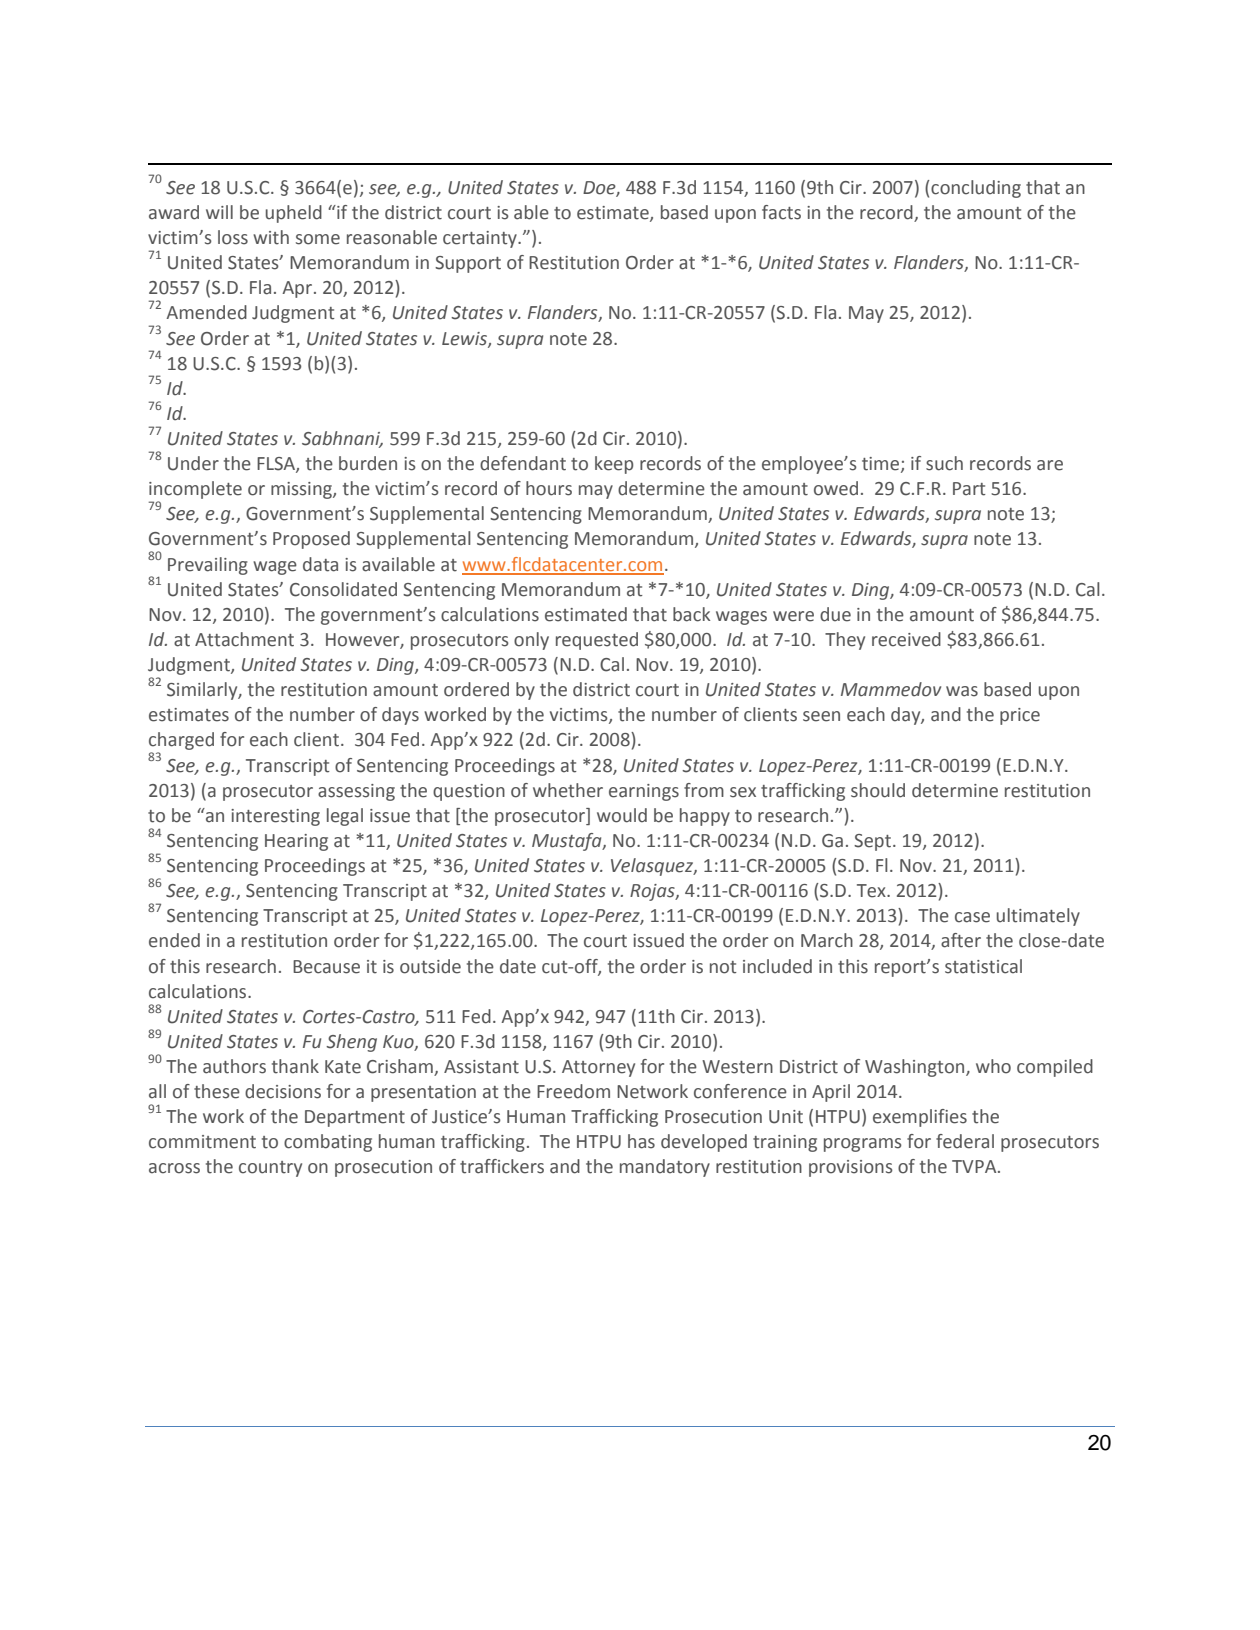 The image size is (1260, 1630). I want to click on certainty, so click(481, 239).
